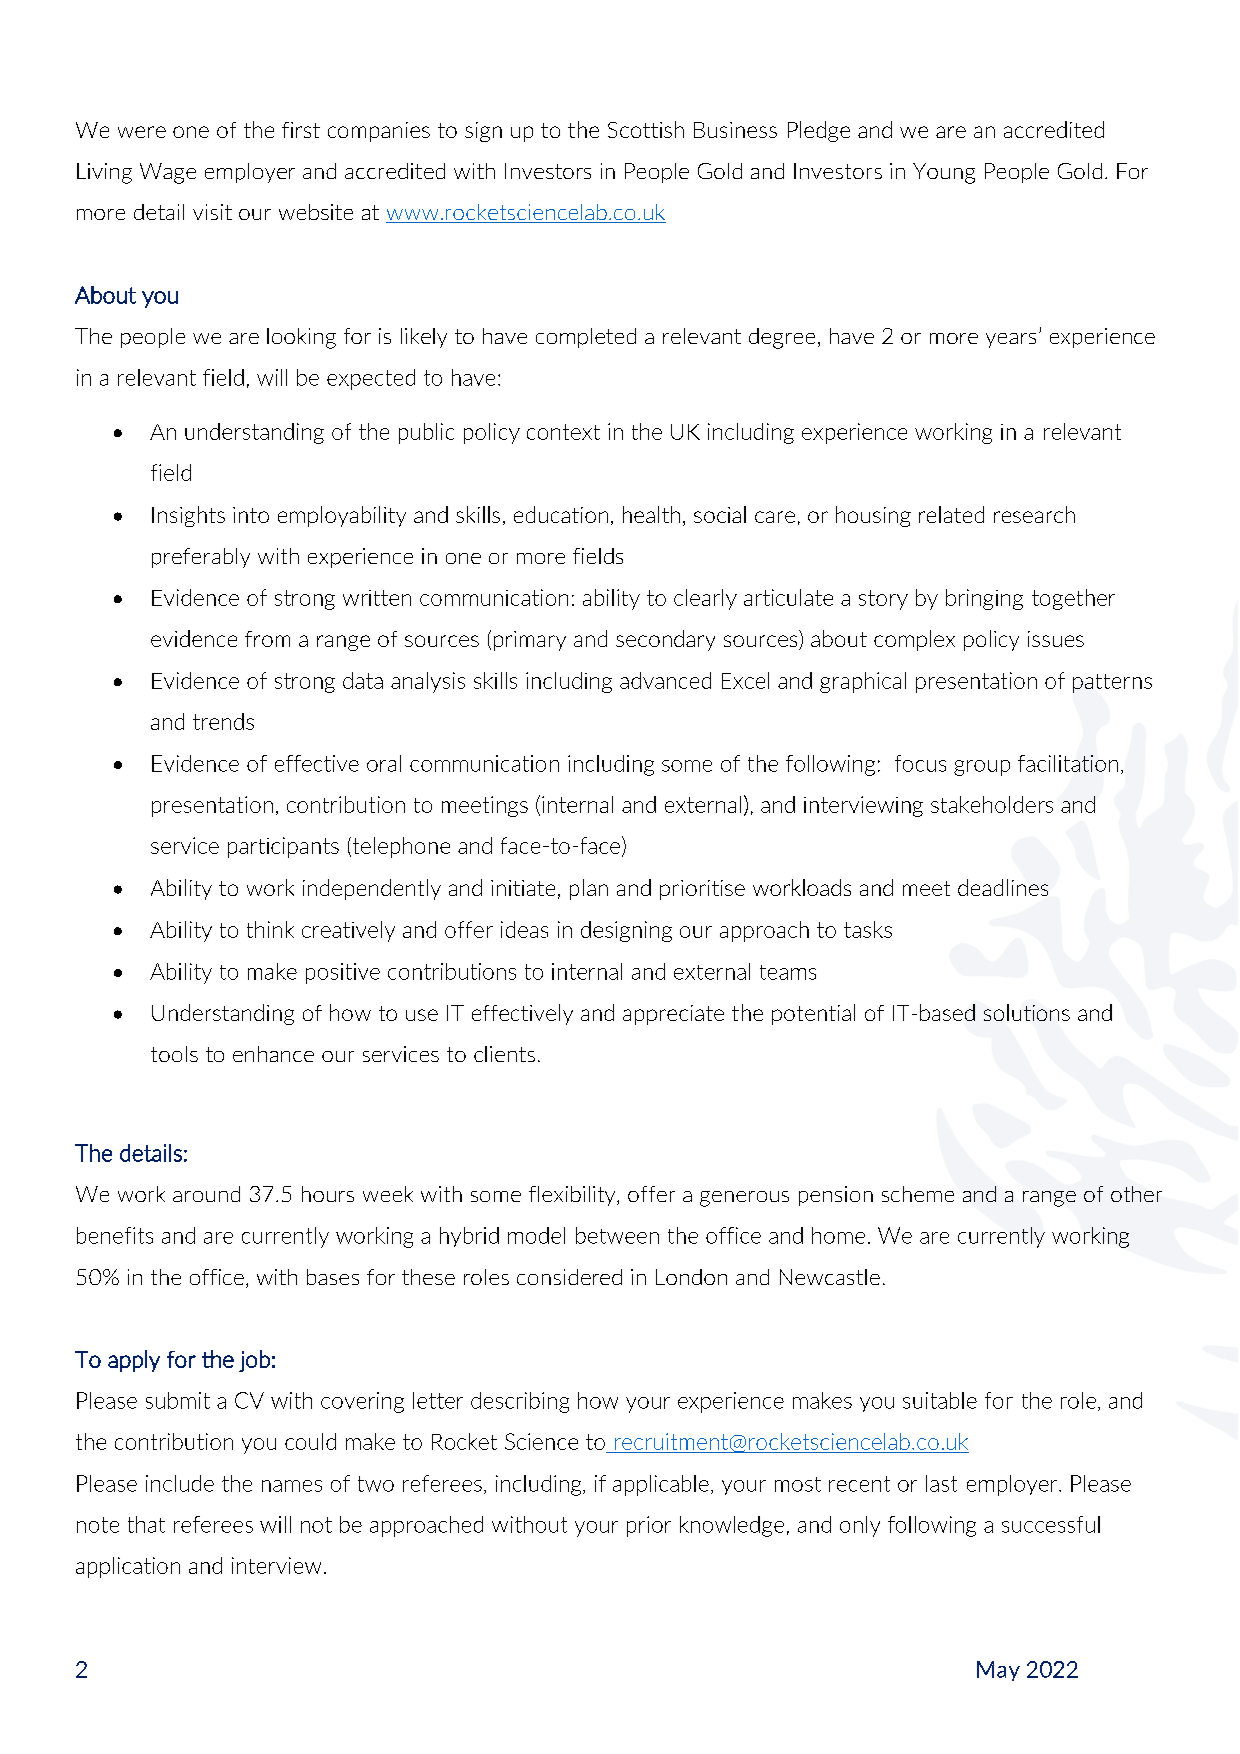  I want to click on knowledge, so click(732, 1526).
